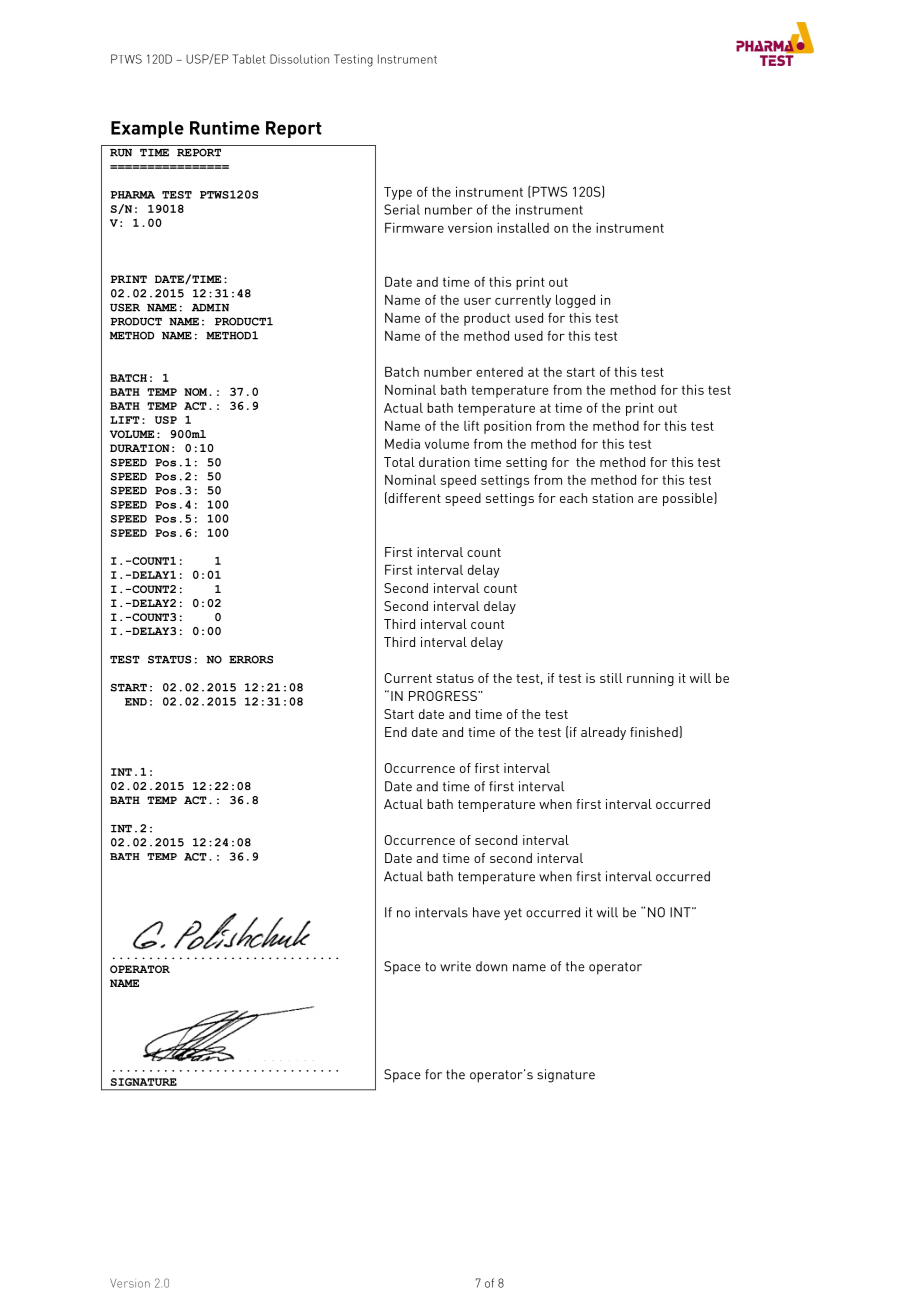 The width and height of the document is (924, 1308). What do you see at coordinates (251, 659) in the document?
I see `ERRORS` at bounding box center [251, 659].
